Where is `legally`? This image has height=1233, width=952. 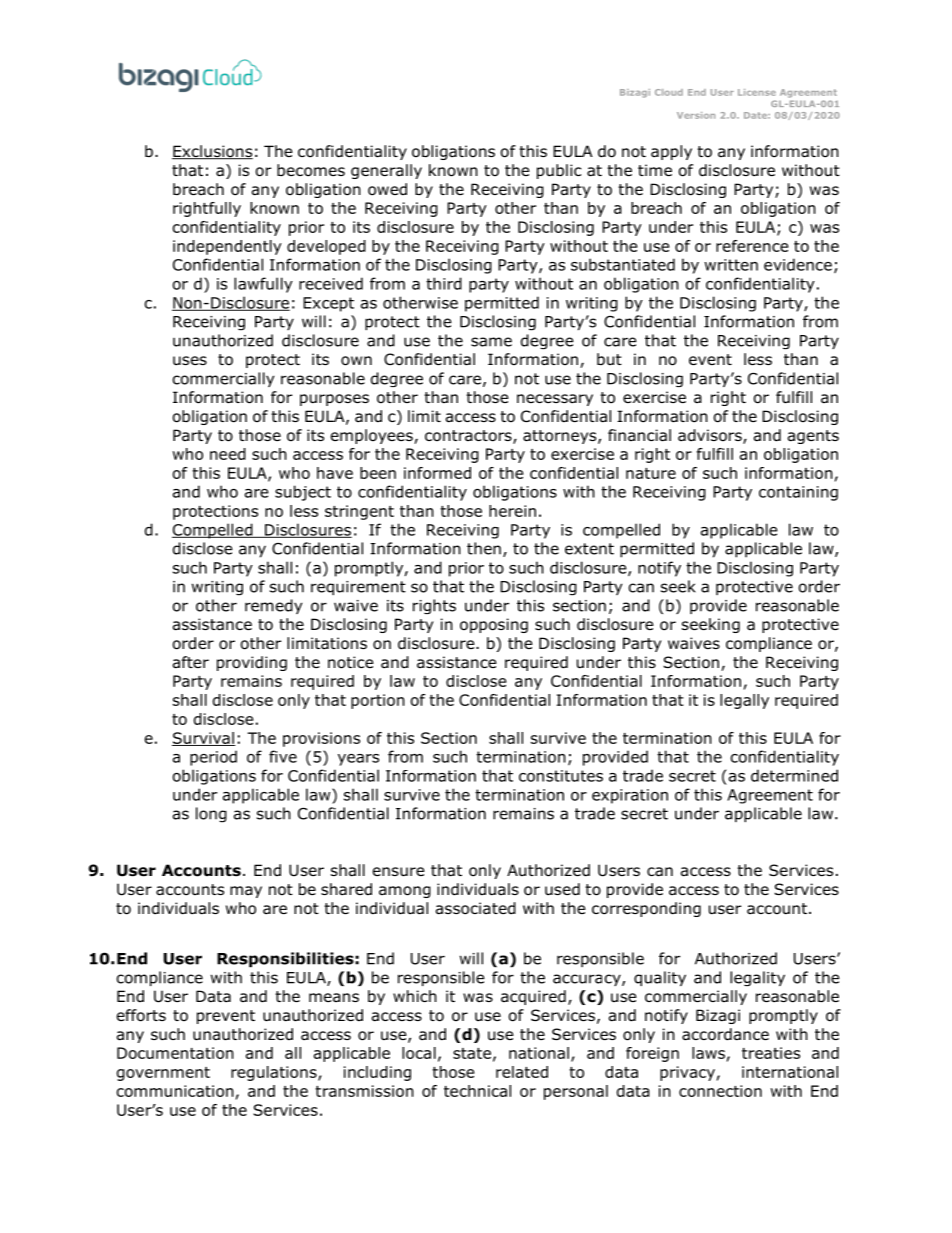
legally is located at coordinates (744, 701).
